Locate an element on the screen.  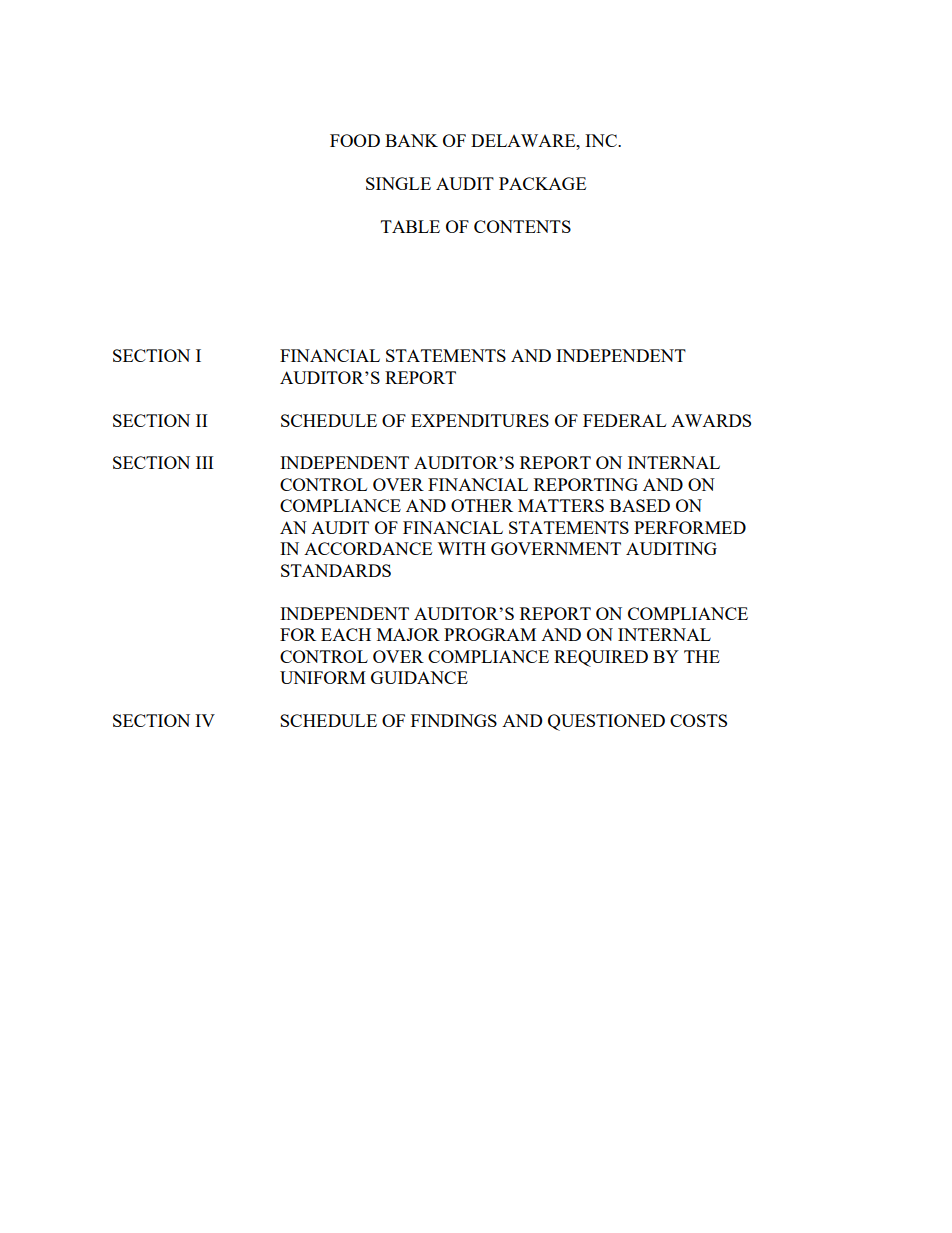
FEDERAL is located at coordinates (624, 420).
